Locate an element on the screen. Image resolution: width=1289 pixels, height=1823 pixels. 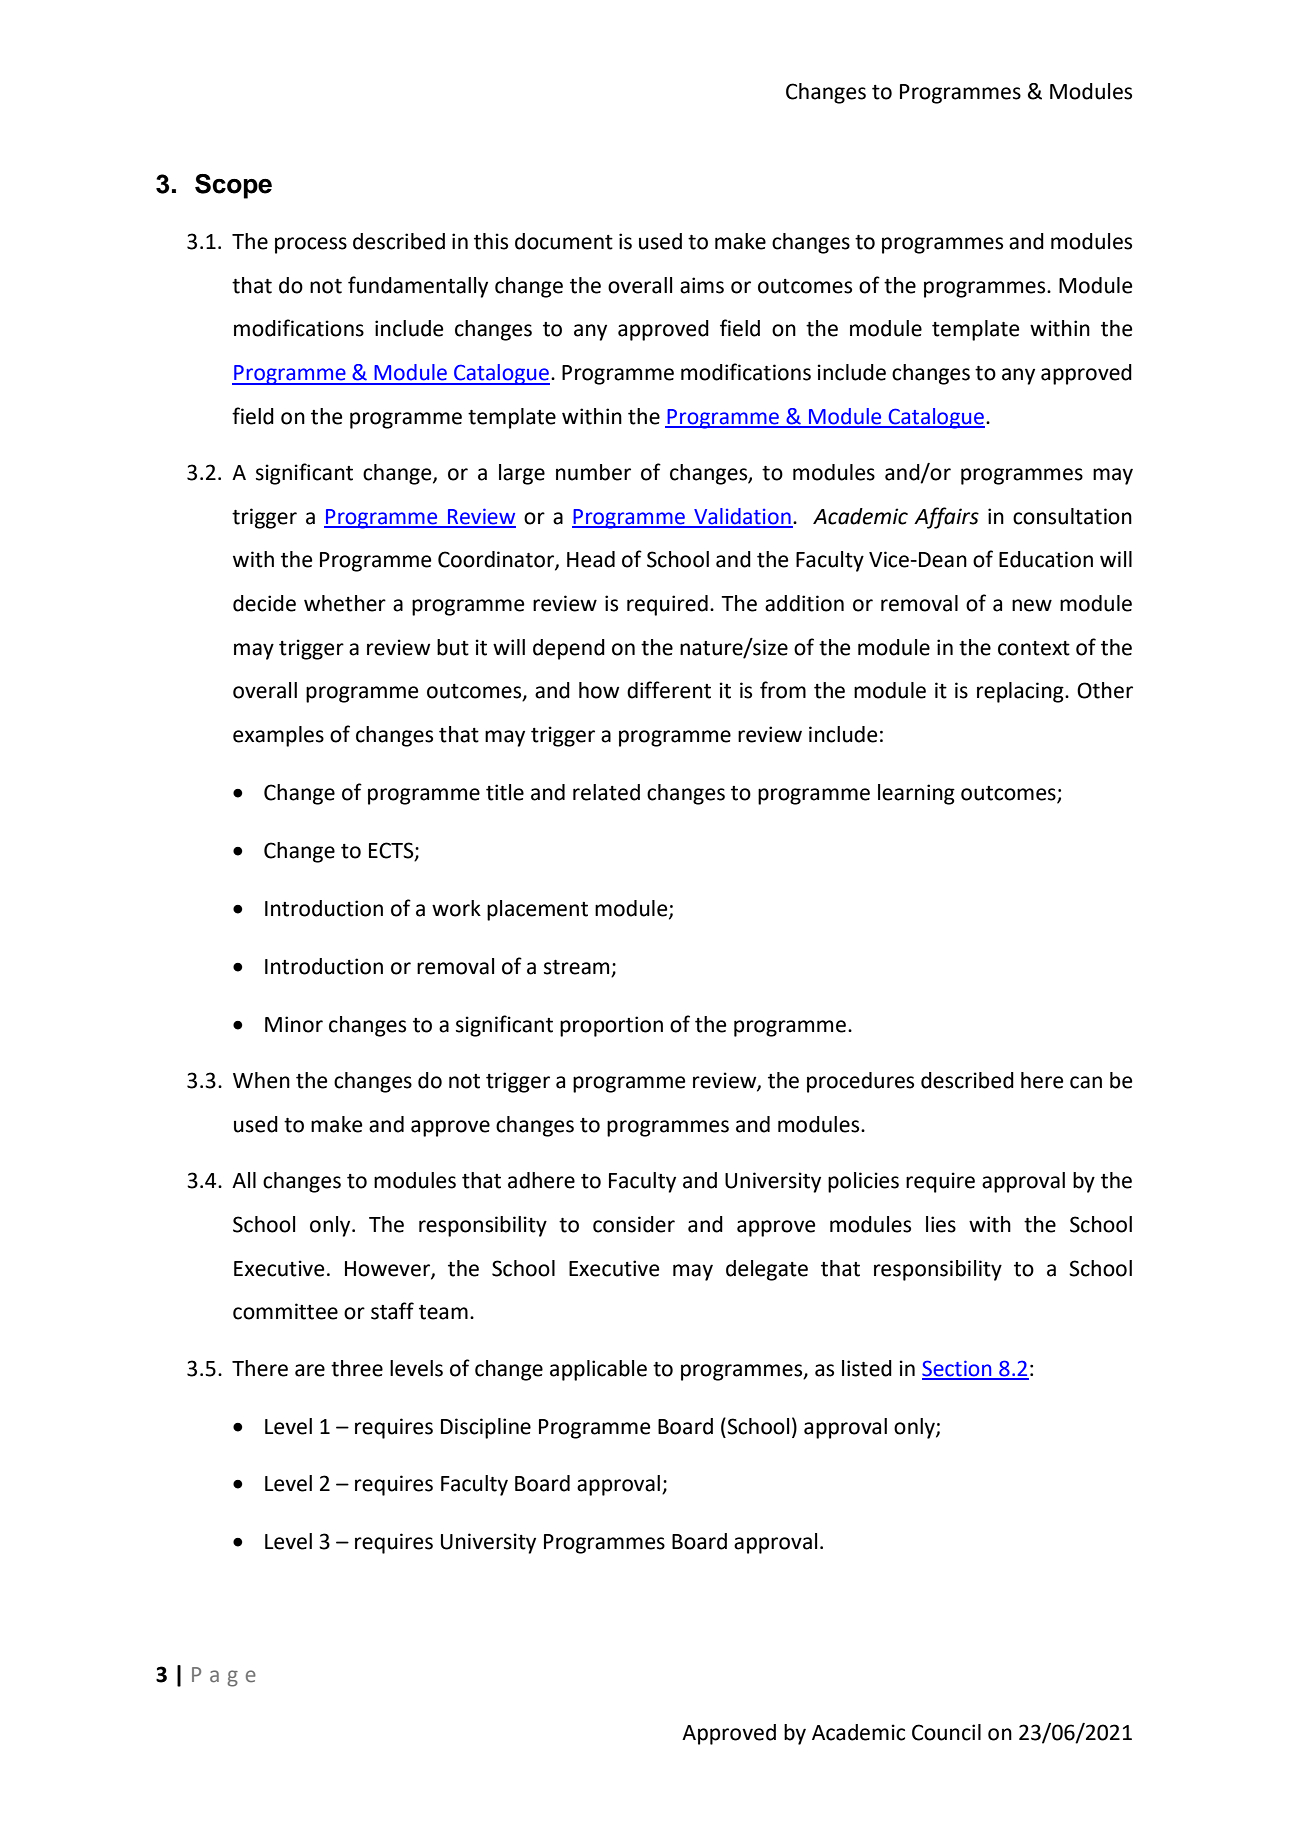
Affairs is located at coordinates (946, 518).
